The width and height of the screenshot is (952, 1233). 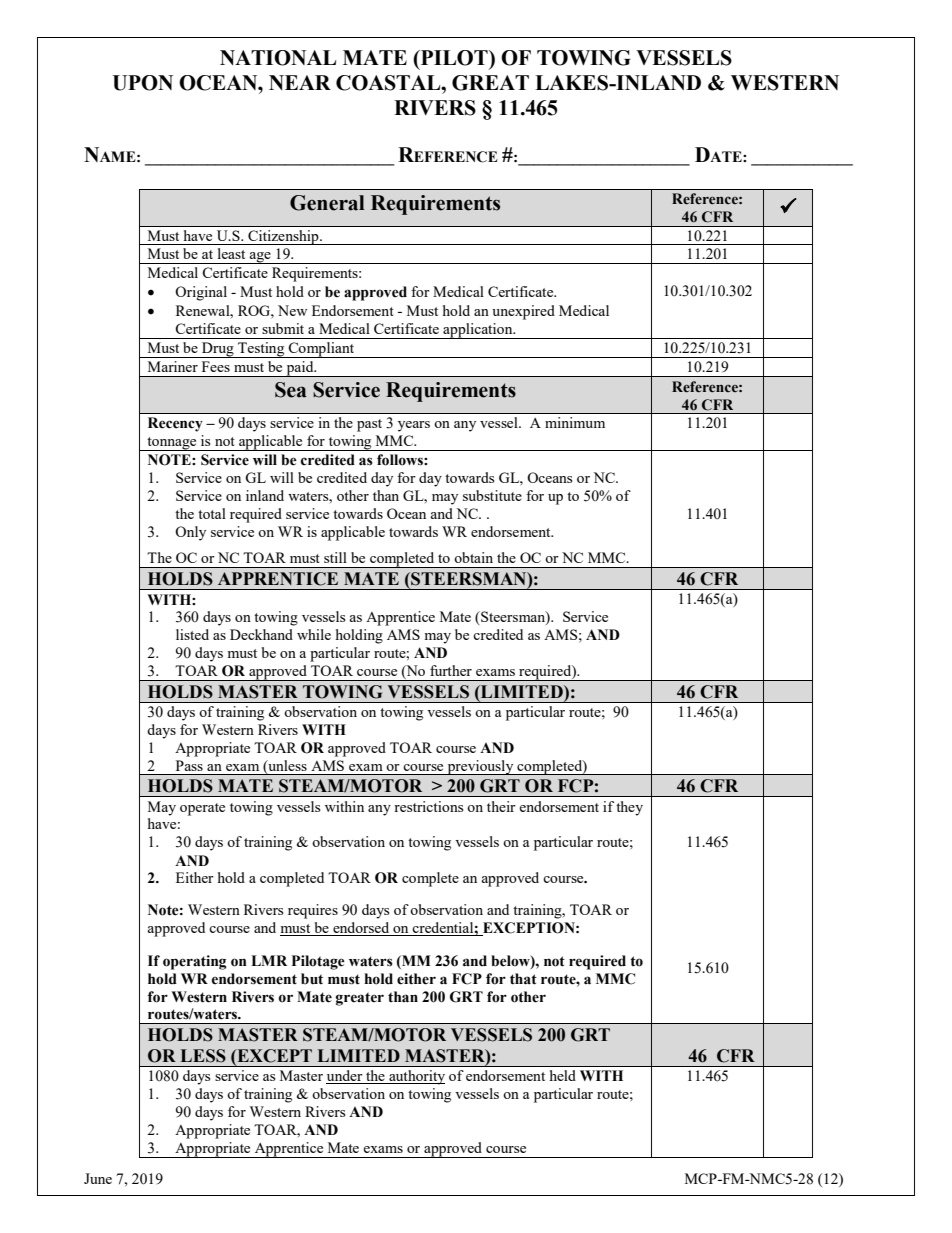 What do you see at coordinates (361, 929) in the screenshot?
I see `endorsed` at bounding box center [361, 929].
